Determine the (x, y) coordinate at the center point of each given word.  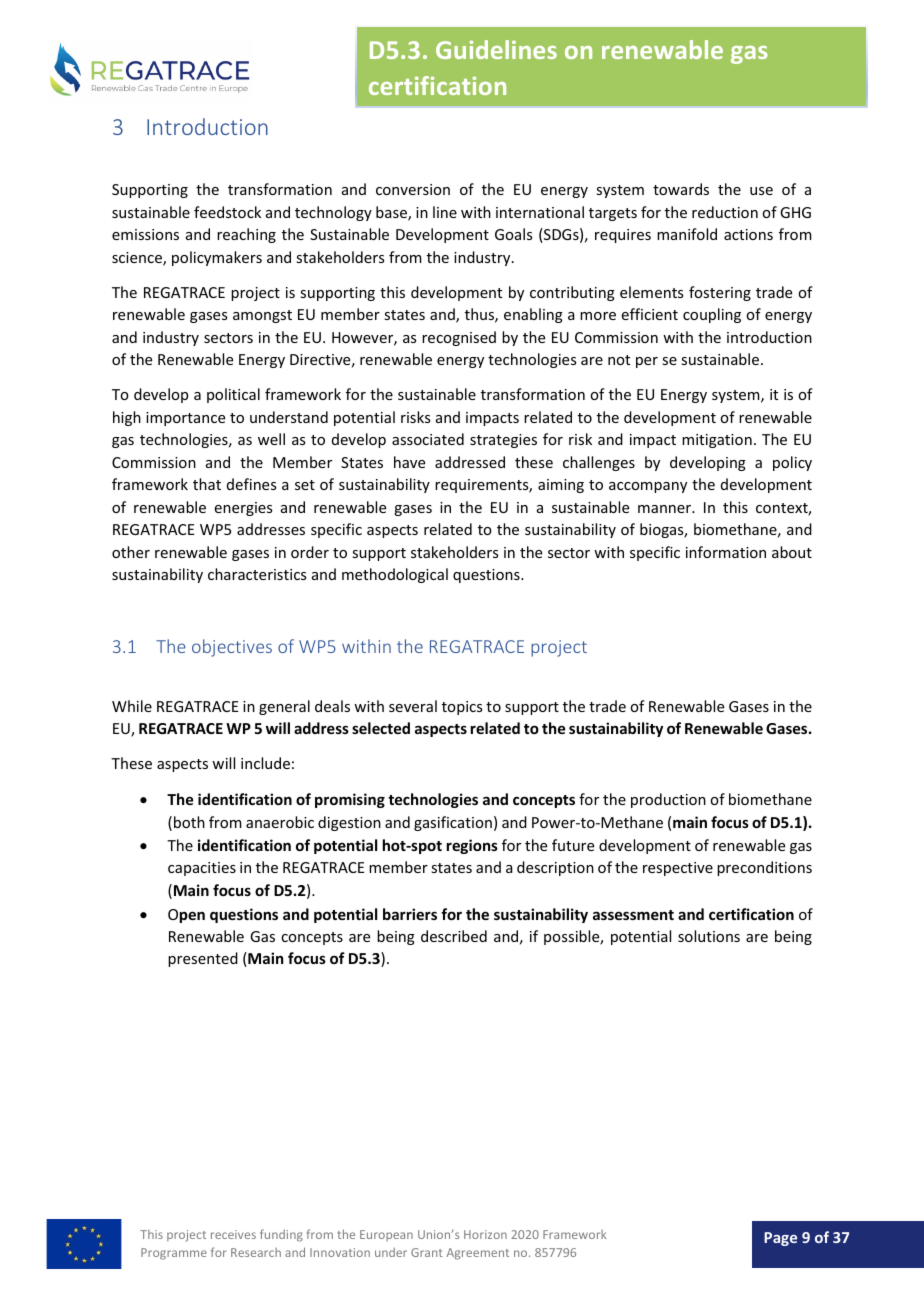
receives (233, 1234)
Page (780, 1239)
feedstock (227, 212)
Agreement (477, 1254)
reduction (725, 212)
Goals (513, 234)
